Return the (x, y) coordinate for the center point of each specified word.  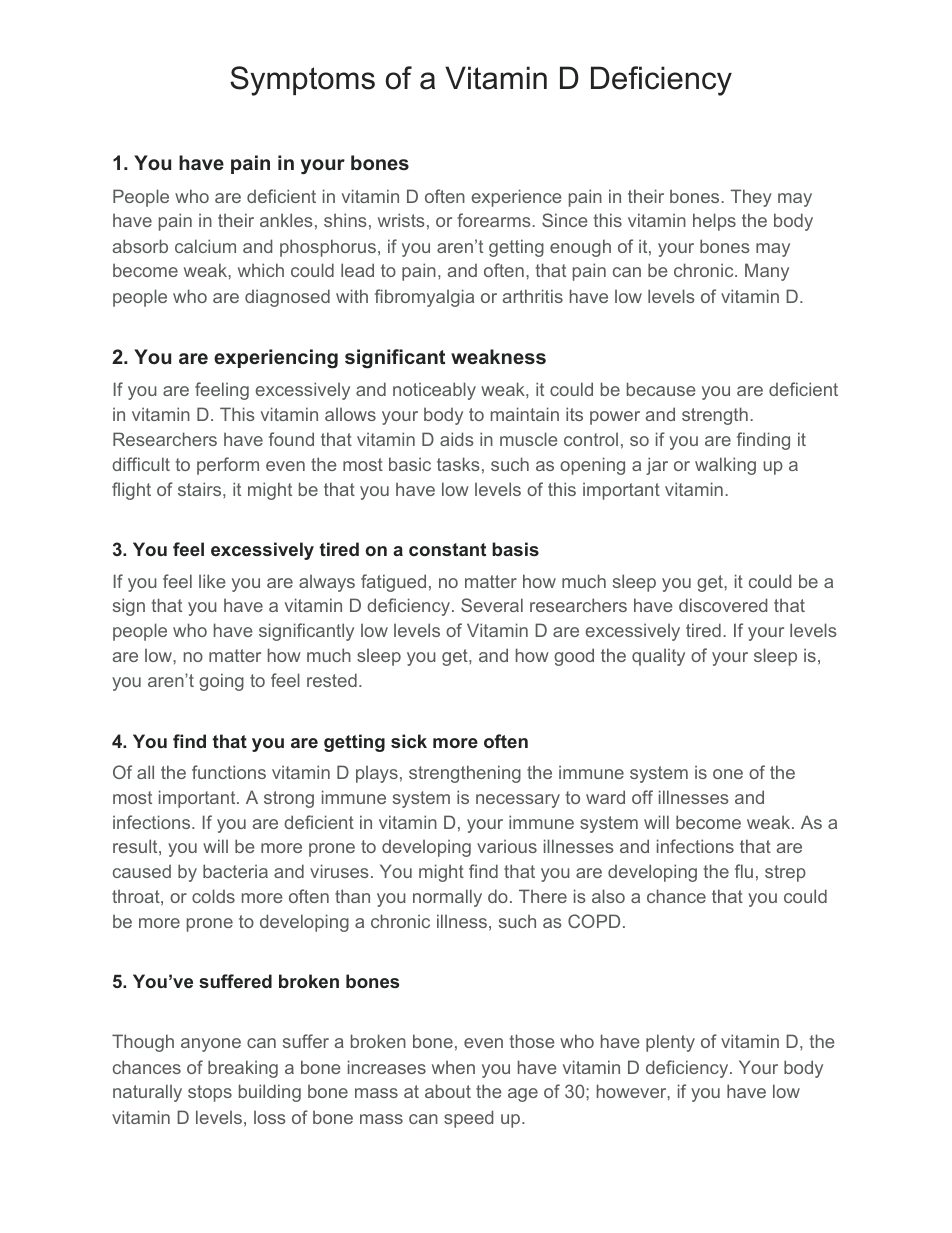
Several (492, 605)
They (751, 198)
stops (210, 1093)
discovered (723, 605)
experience (517, 198)
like (212, 581)
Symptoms (302, 81)
